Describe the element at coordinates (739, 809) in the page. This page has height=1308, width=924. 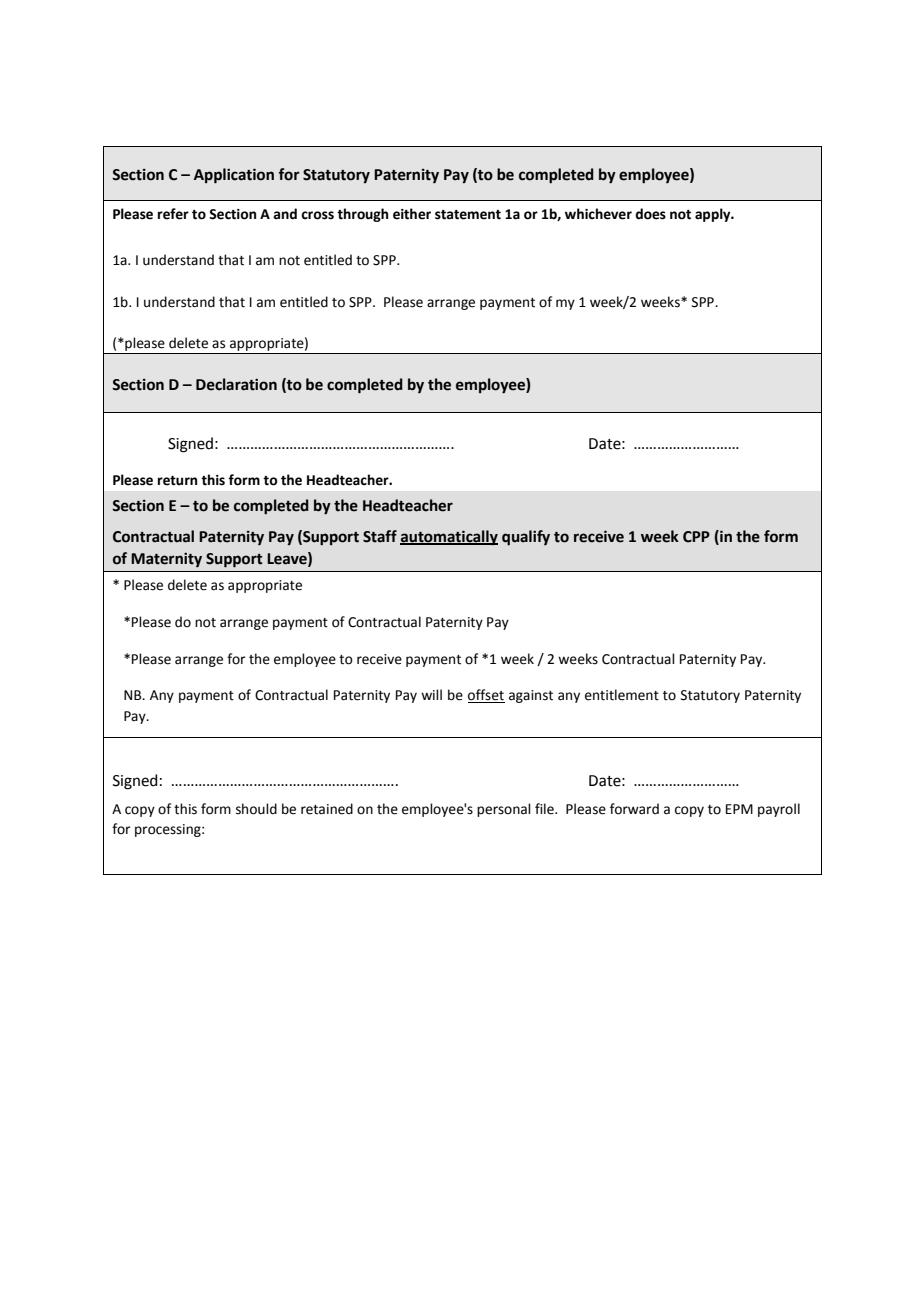
I see `EPM` at that location.
